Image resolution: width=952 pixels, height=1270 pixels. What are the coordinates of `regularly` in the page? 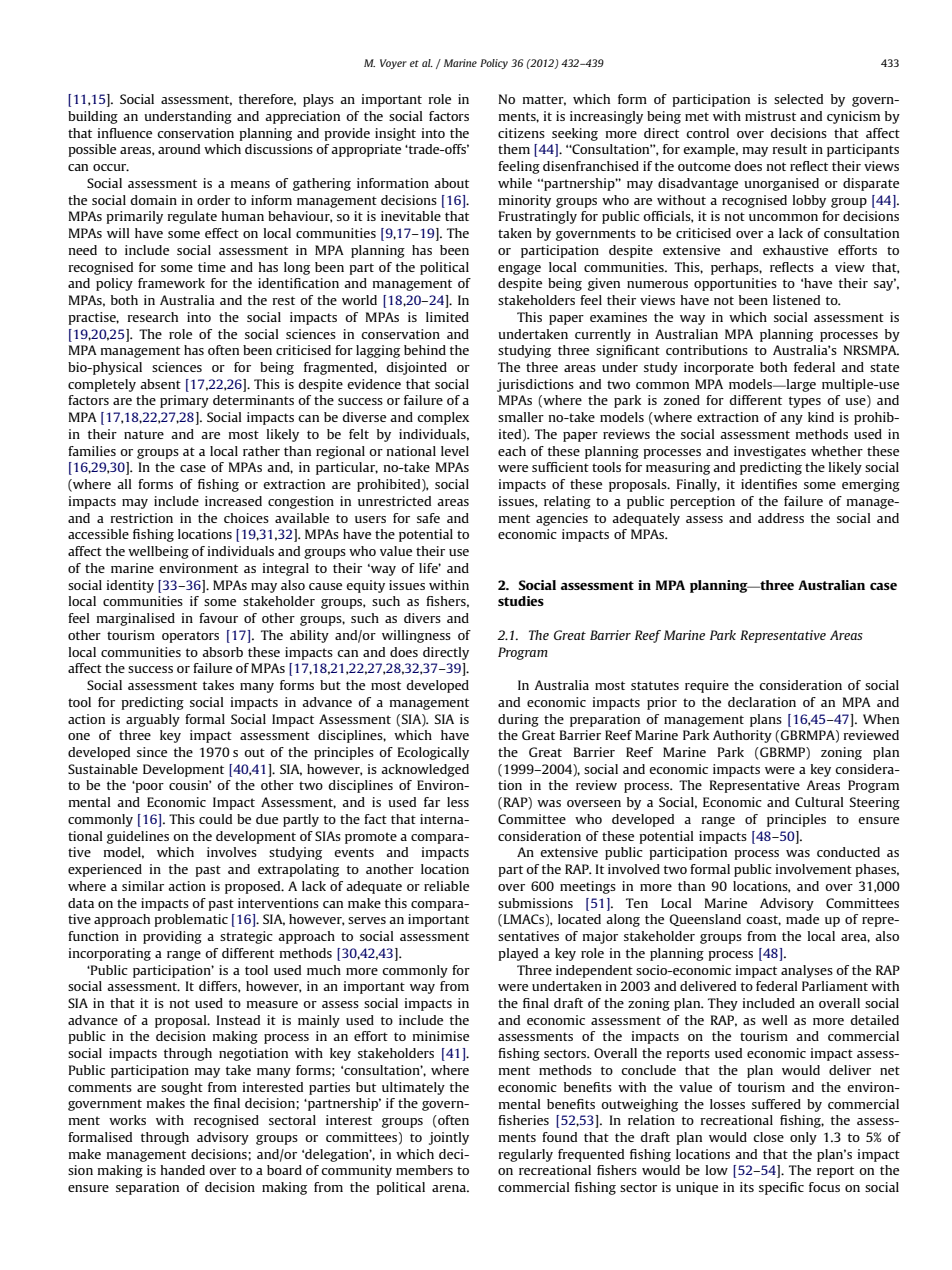 It's located at (526, 1155).
